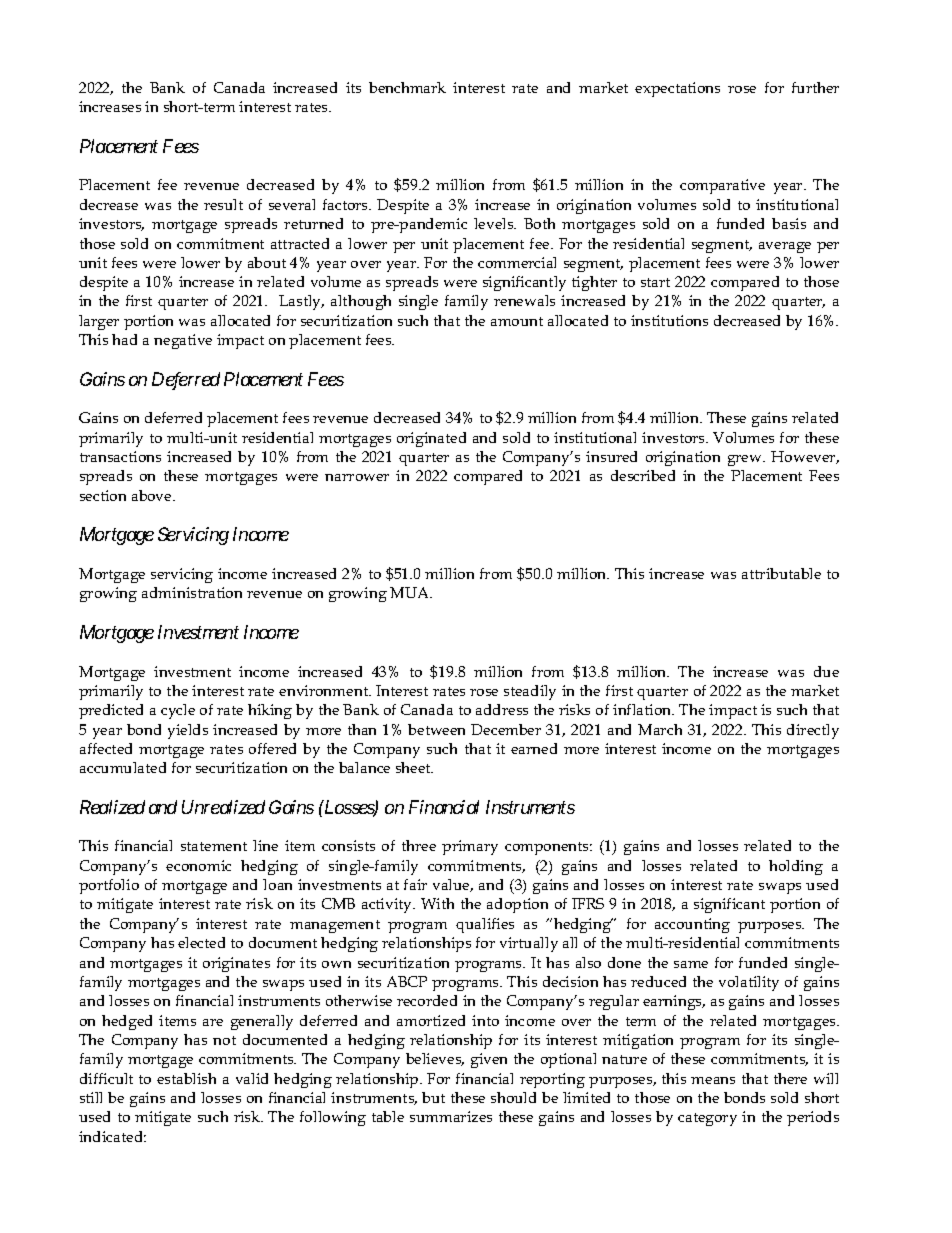 The width and height of the image is (952, 1233). What do you see at coordinates (186, 1078) in the image?
I see `establish` at bounding box center [186, 1078].
